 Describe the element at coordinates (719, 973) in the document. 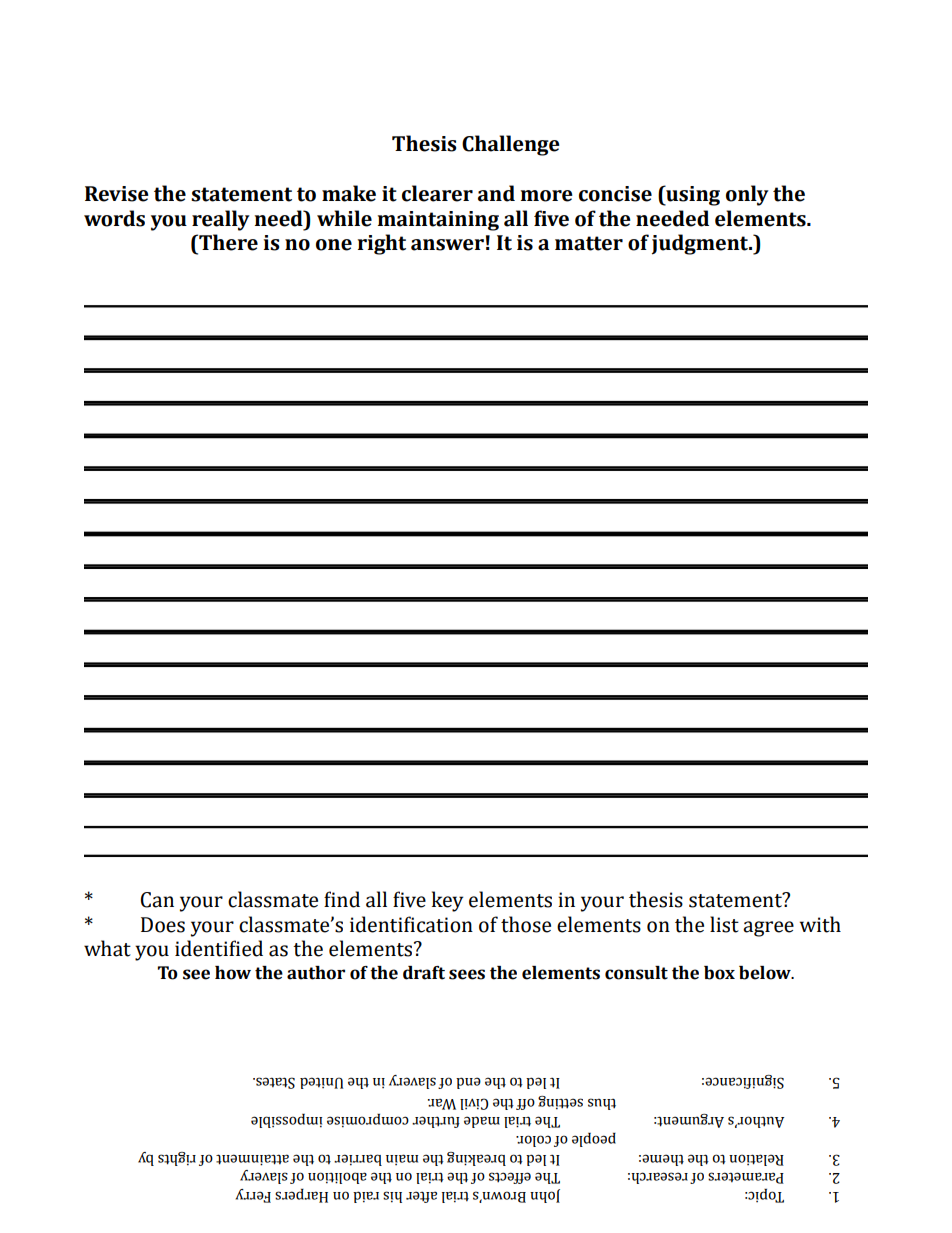

I see `box` at that location.
